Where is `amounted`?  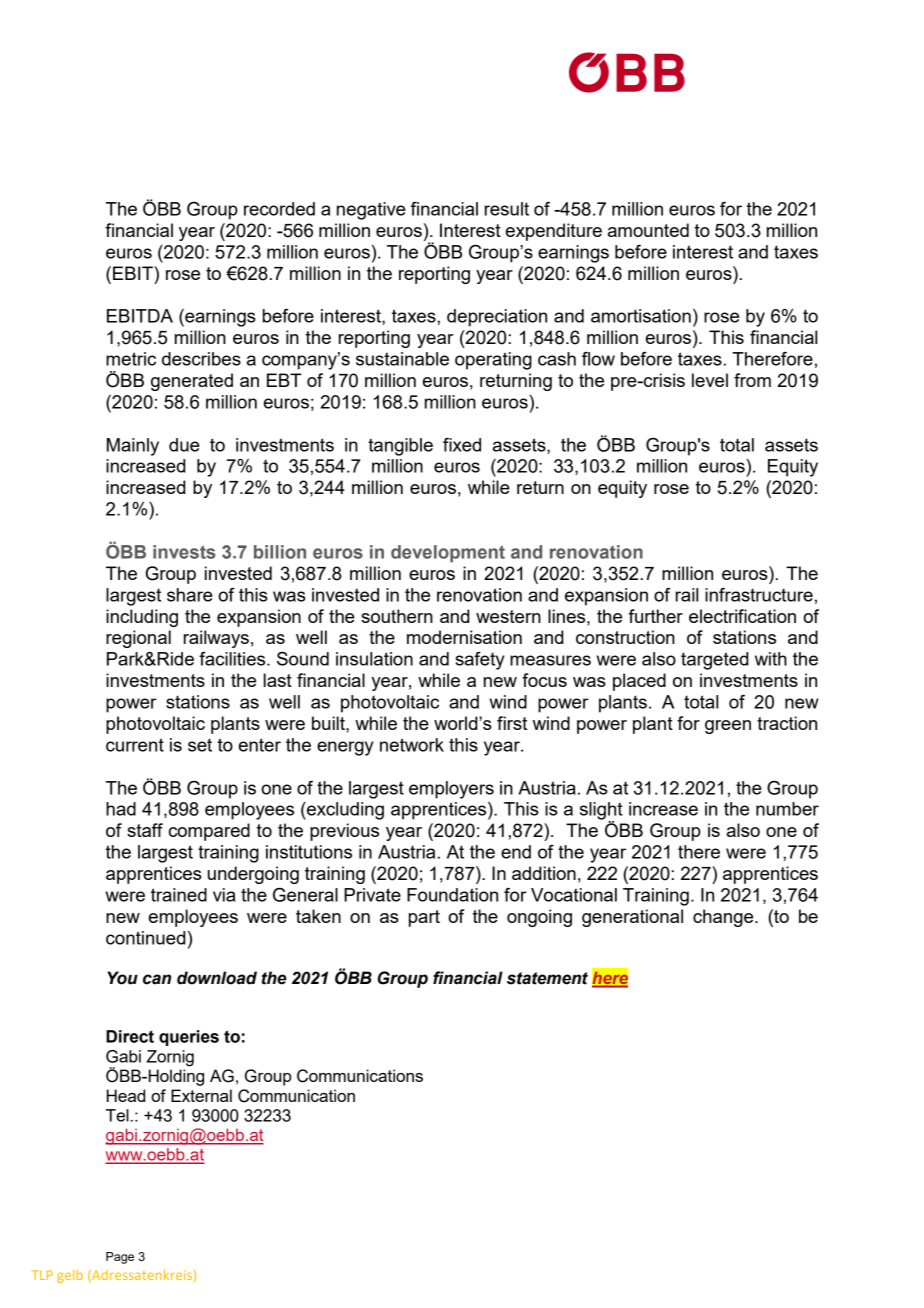 amounted is located at coordinates (648, 230).
